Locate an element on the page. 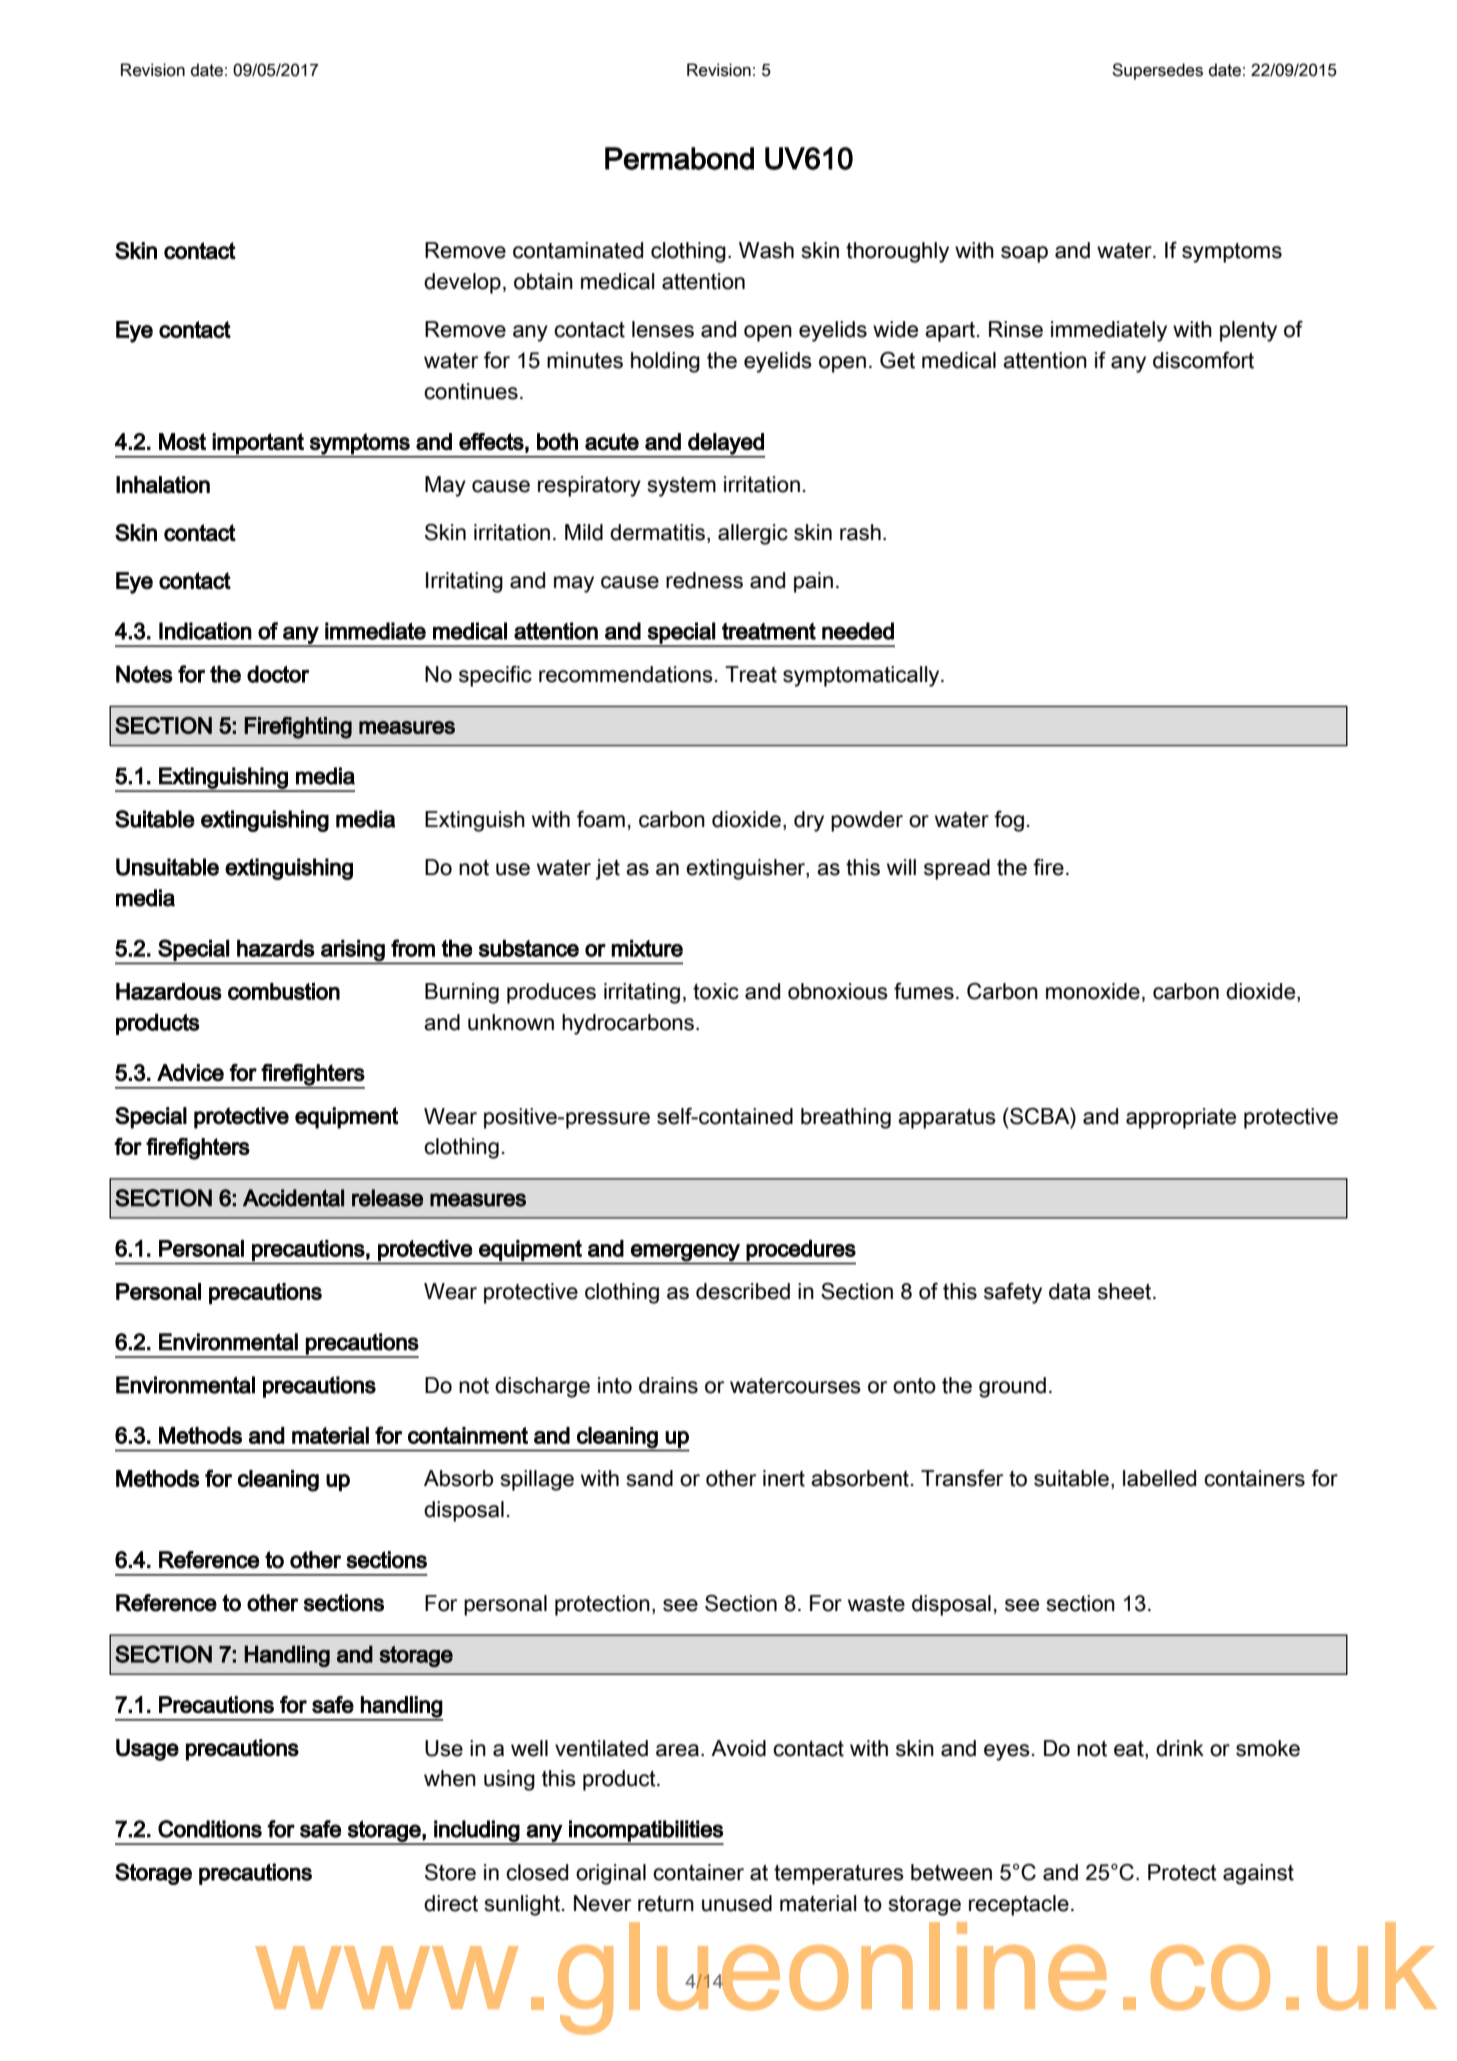 Image resolution: width=1457 pixels, height=2061 pixels. monoxide is located at coordinates (1093, 991).
